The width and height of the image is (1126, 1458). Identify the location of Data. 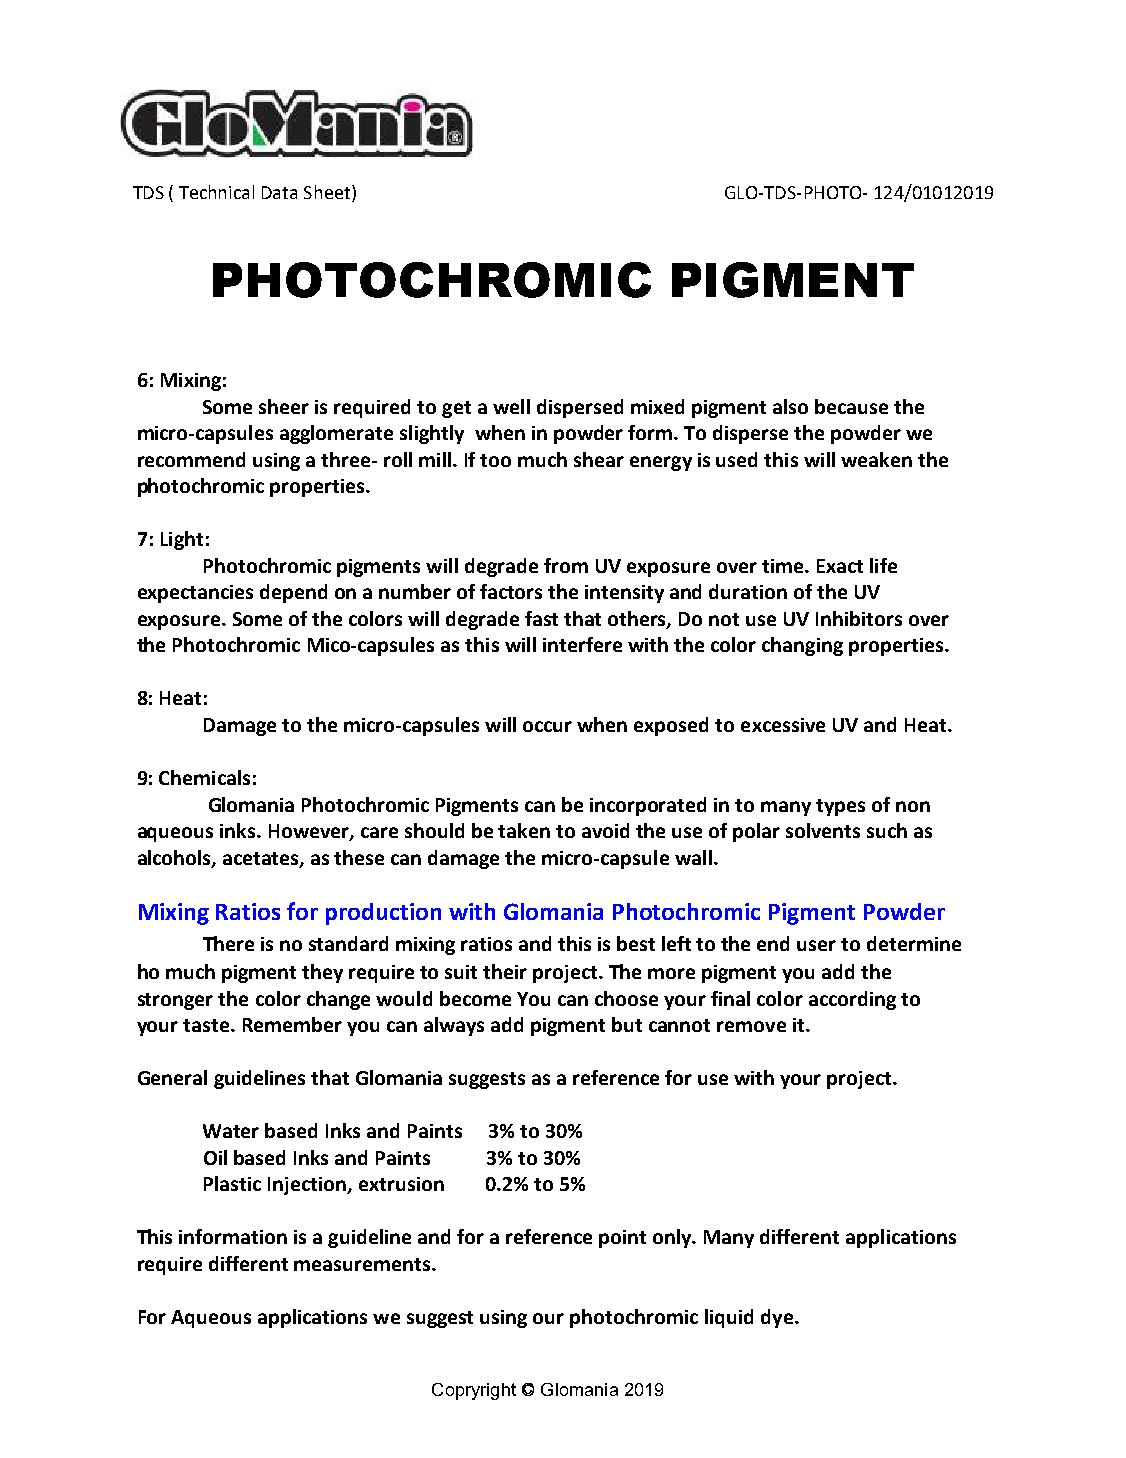
(279, 192).
